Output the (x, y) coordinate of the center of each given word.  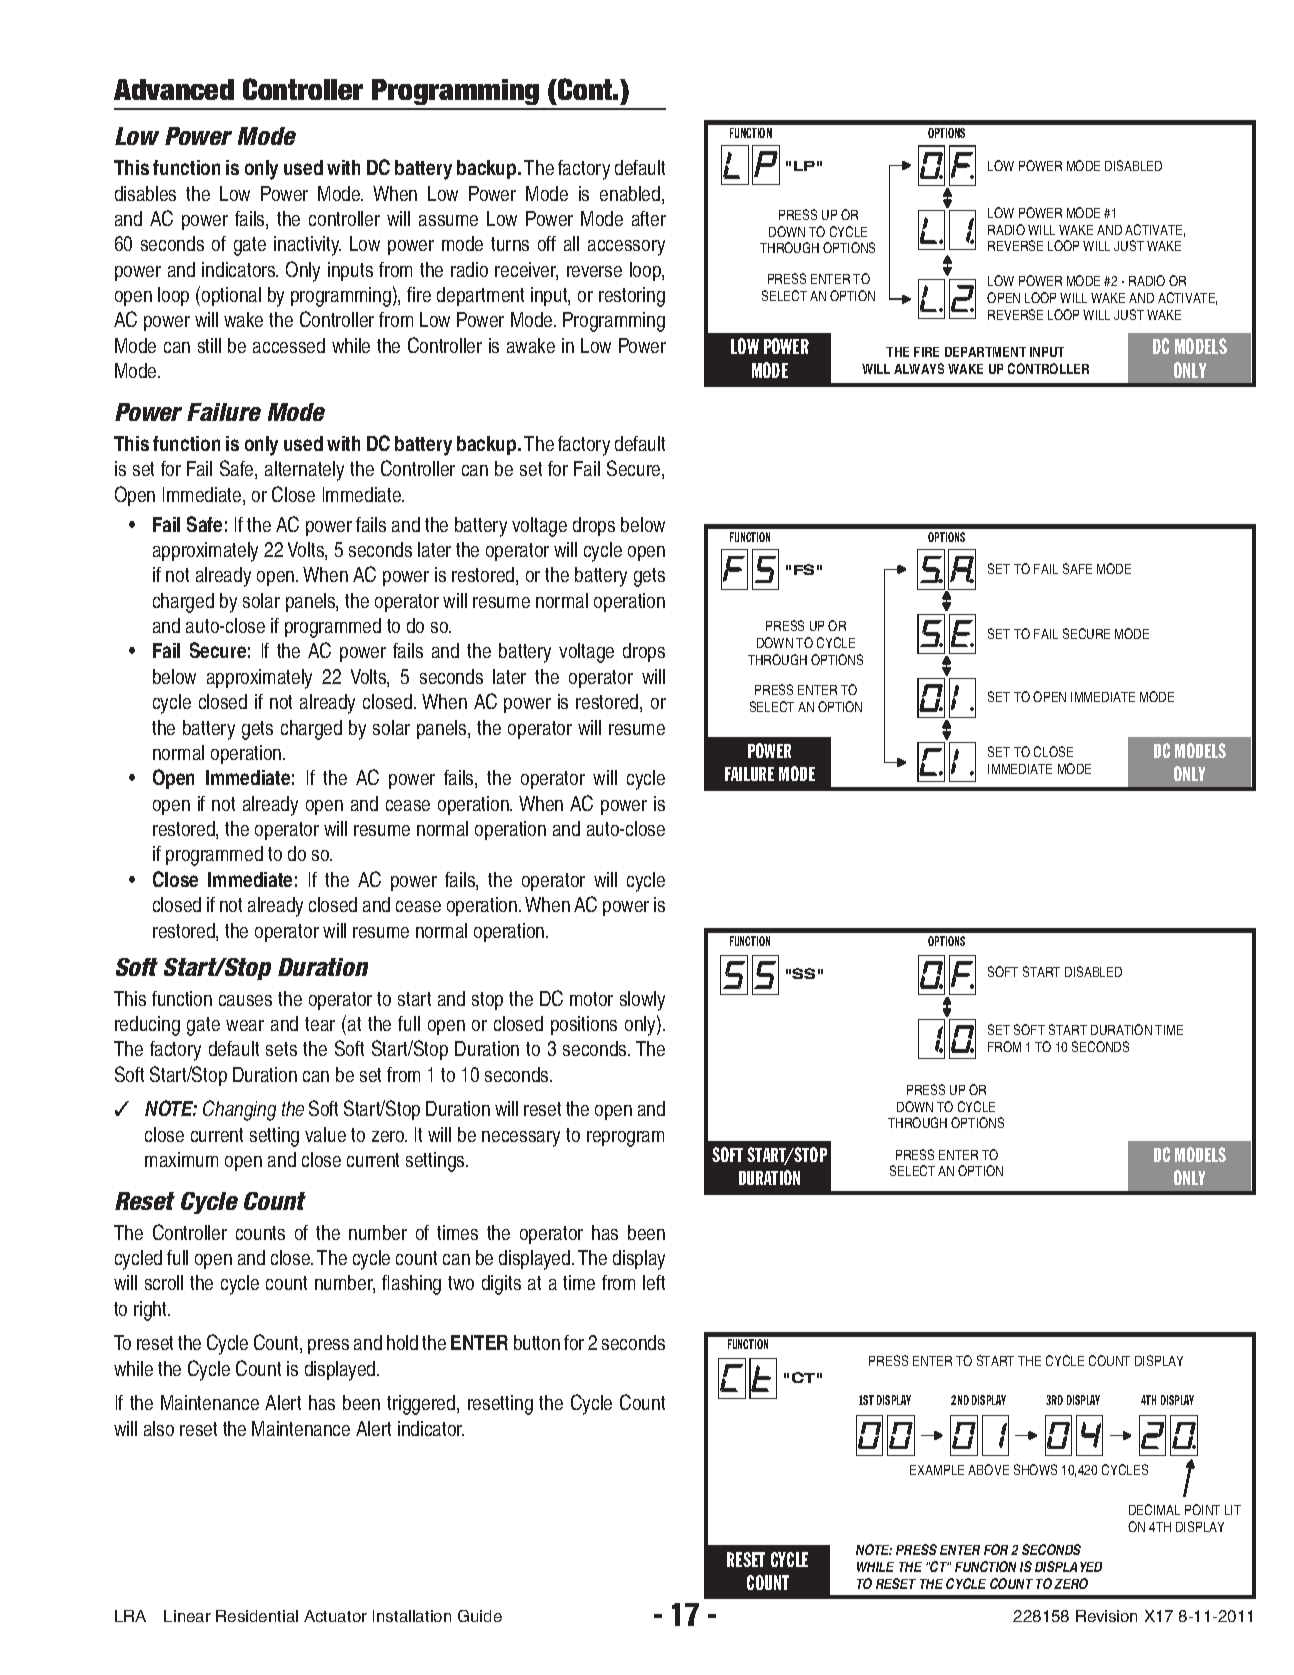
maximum (181, 1159)
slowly (642, 1001)
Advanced (174, 89)
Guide (480, 1616)
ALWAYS (919, 368)
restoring (632, 297)
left (654, 1282)
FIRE (926, 352)
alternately (304, 471)
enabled (631, 195)
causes (245, 1000)
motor (591, 999)
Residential (257, 1616)
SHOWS (1035, 1469)
